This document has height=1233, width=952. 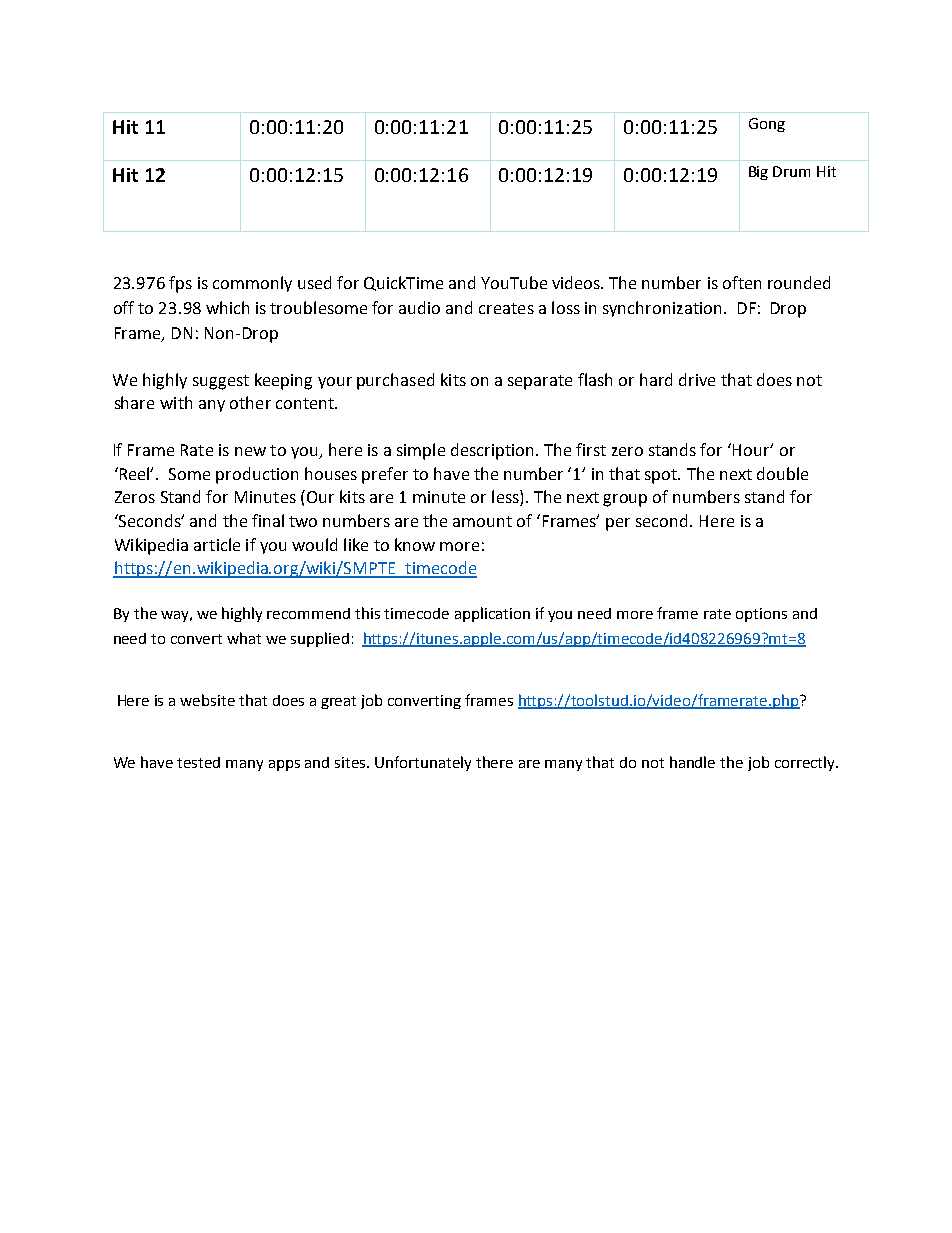 What do you see at coordinates (180, 284) in the document?
I see `fps` at bounding box center [180, 284].
